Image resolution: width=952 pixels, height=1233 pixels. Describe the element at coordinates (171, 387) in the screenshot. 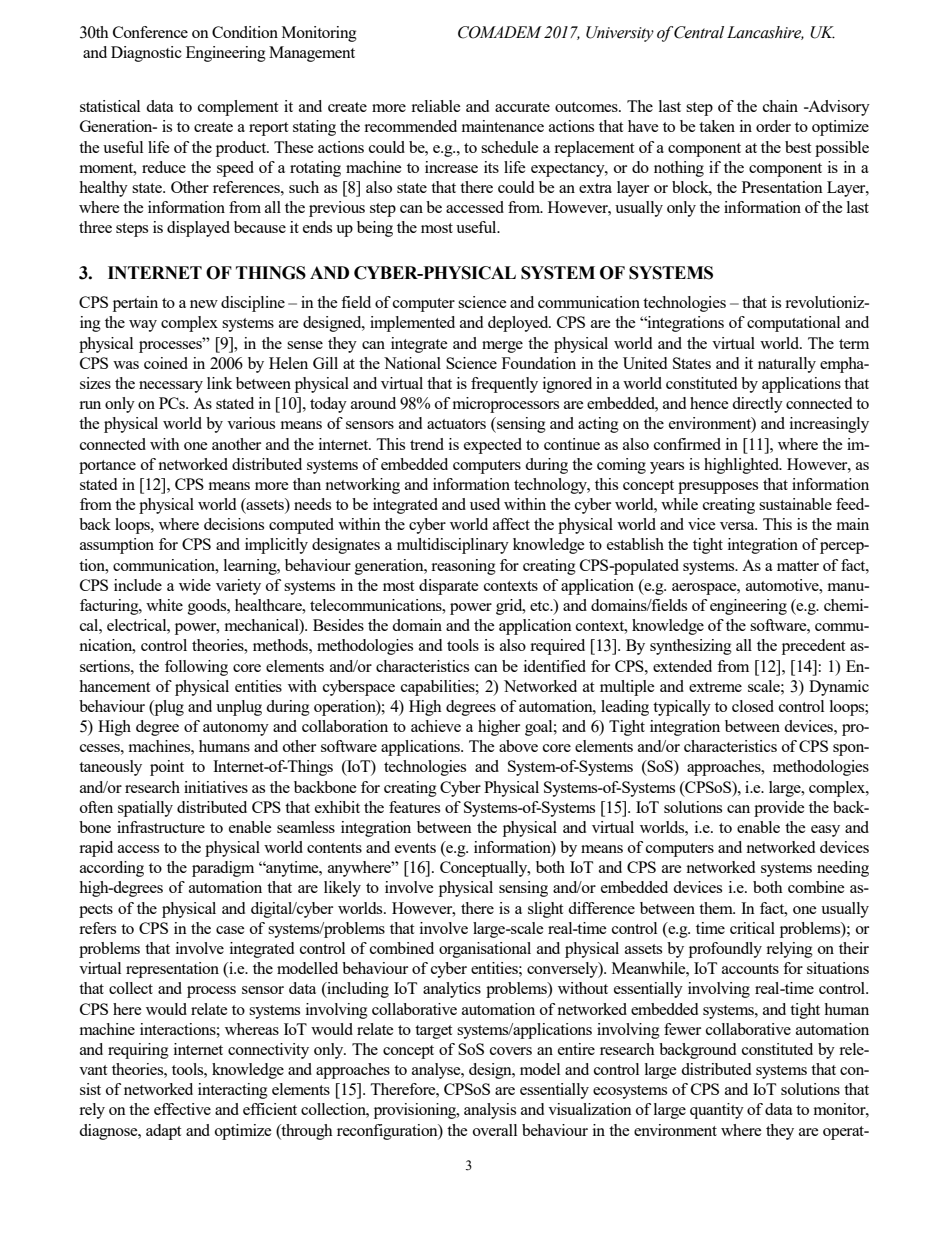

I see `necessary` at that location.
